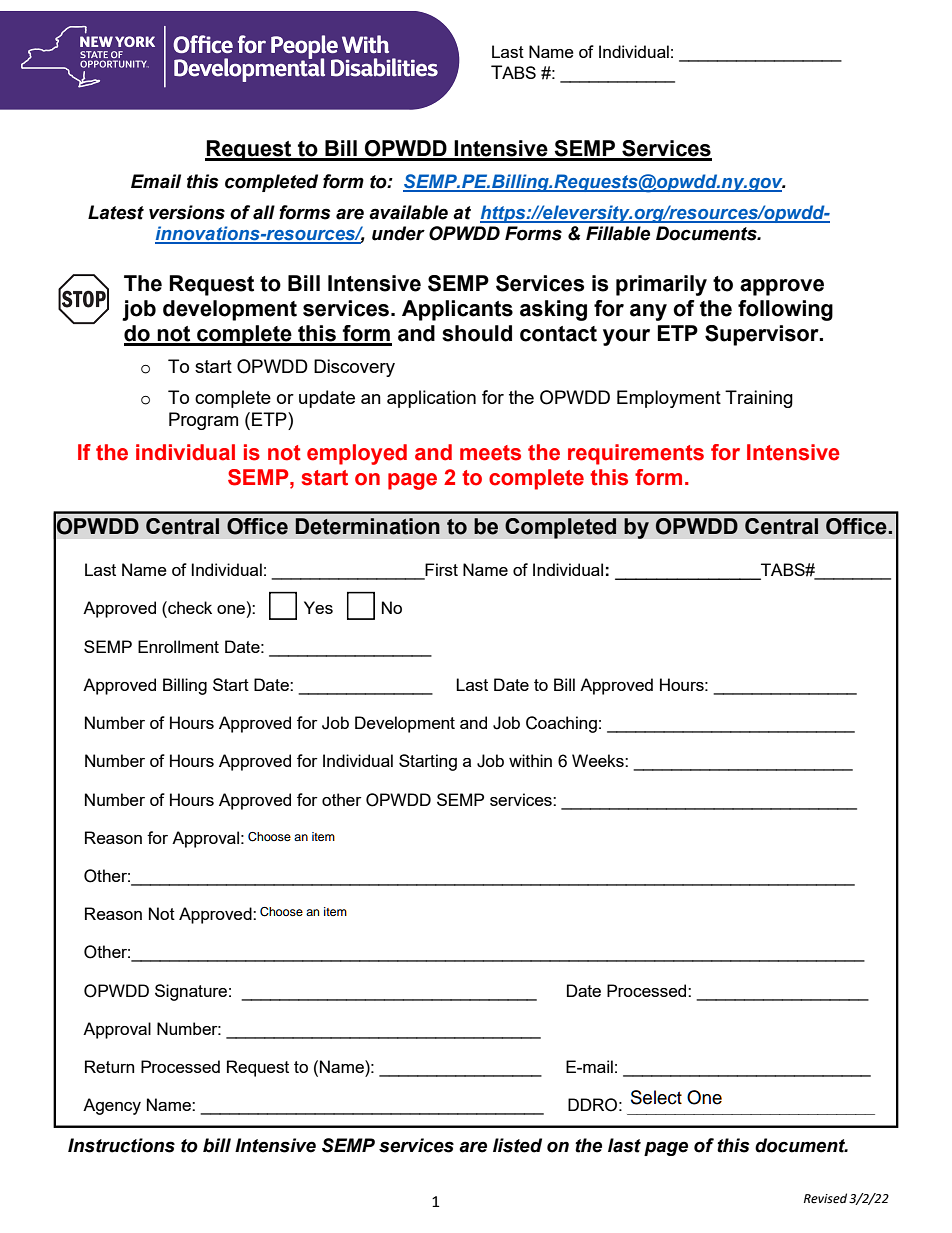  What do you see at coordinates (187, 212) in the image?
I see `versions` at bounding box center [187, 212].
